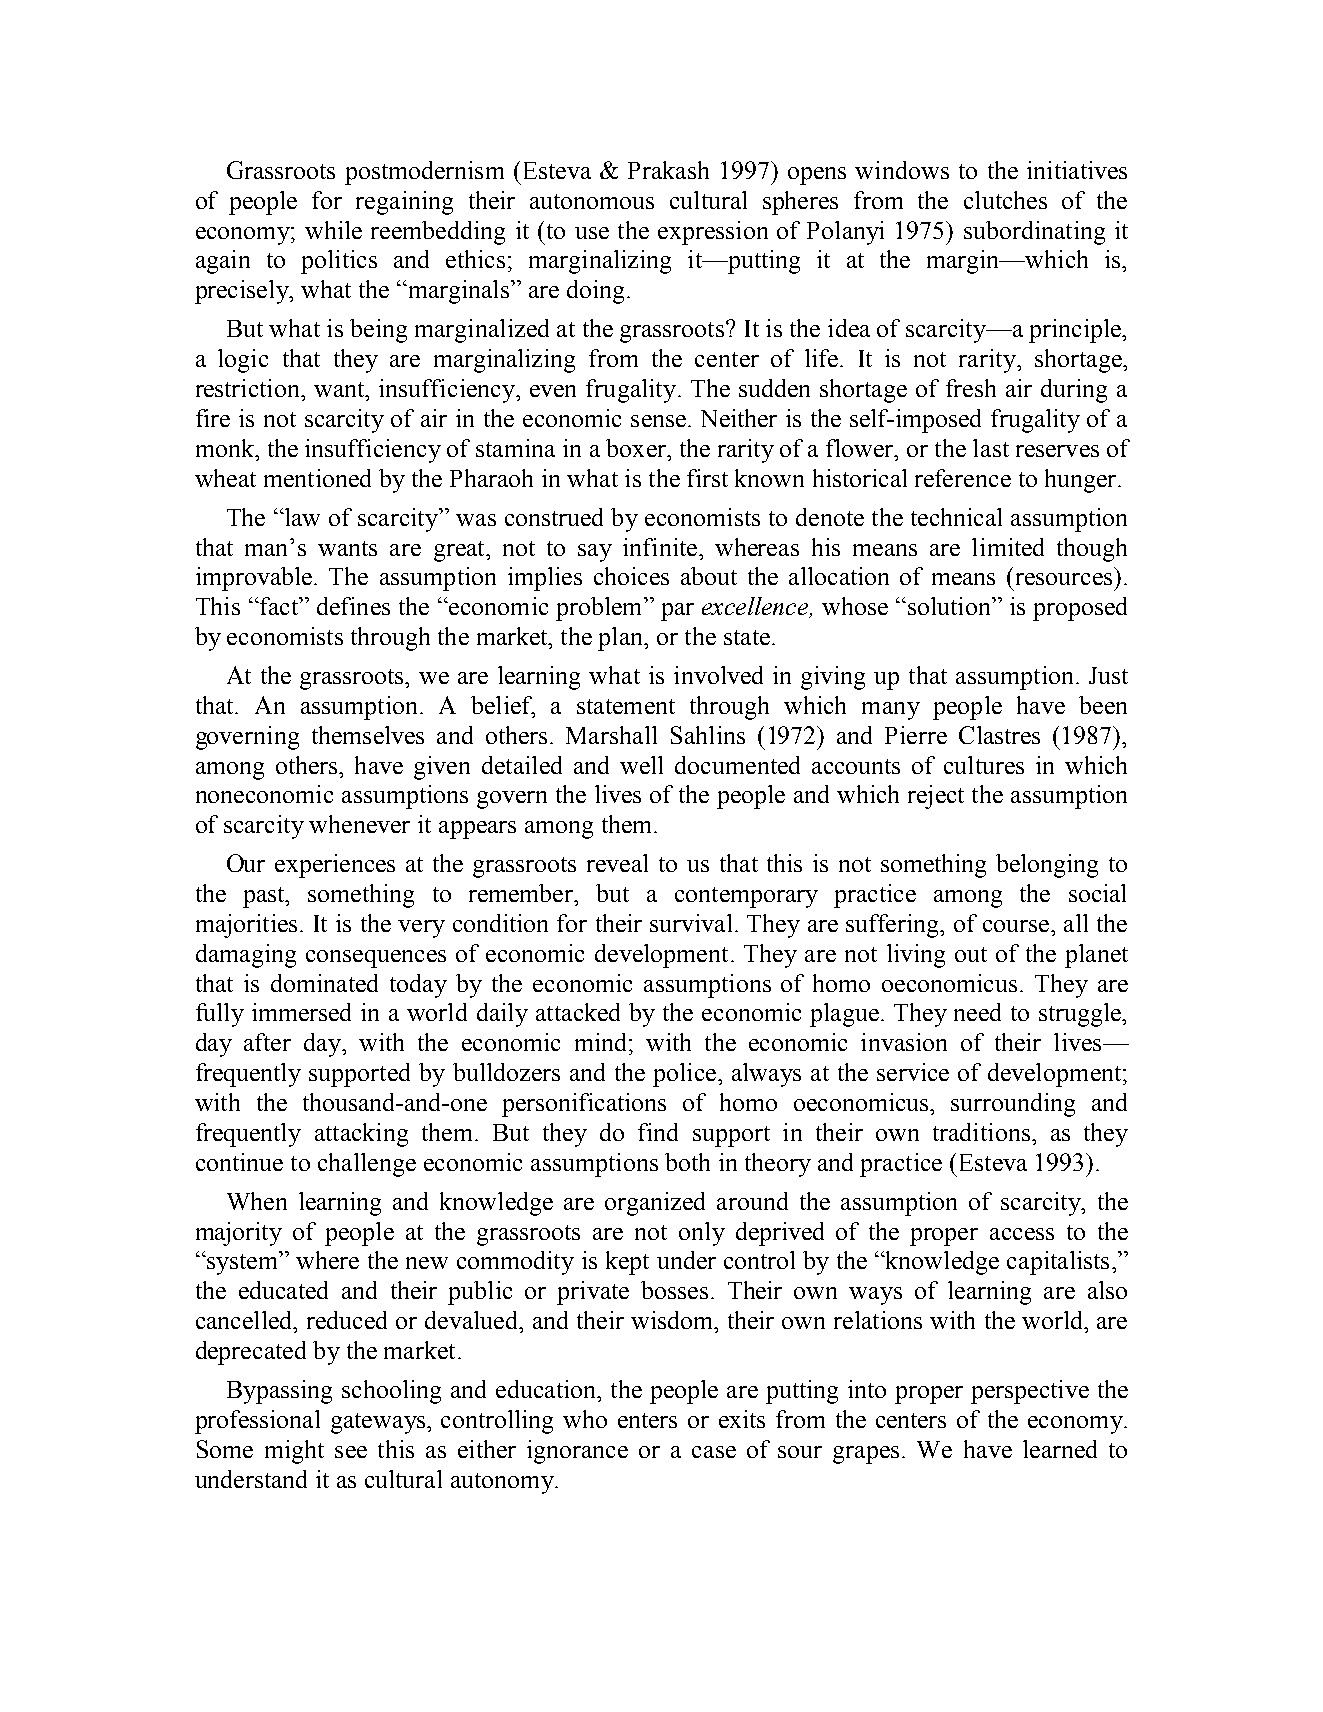 Image resolution: width=1323 pixels, height=1712 pixels. Describe the element at coordinates (617, 863) in the screenshot. I see `reveal` at that location.
